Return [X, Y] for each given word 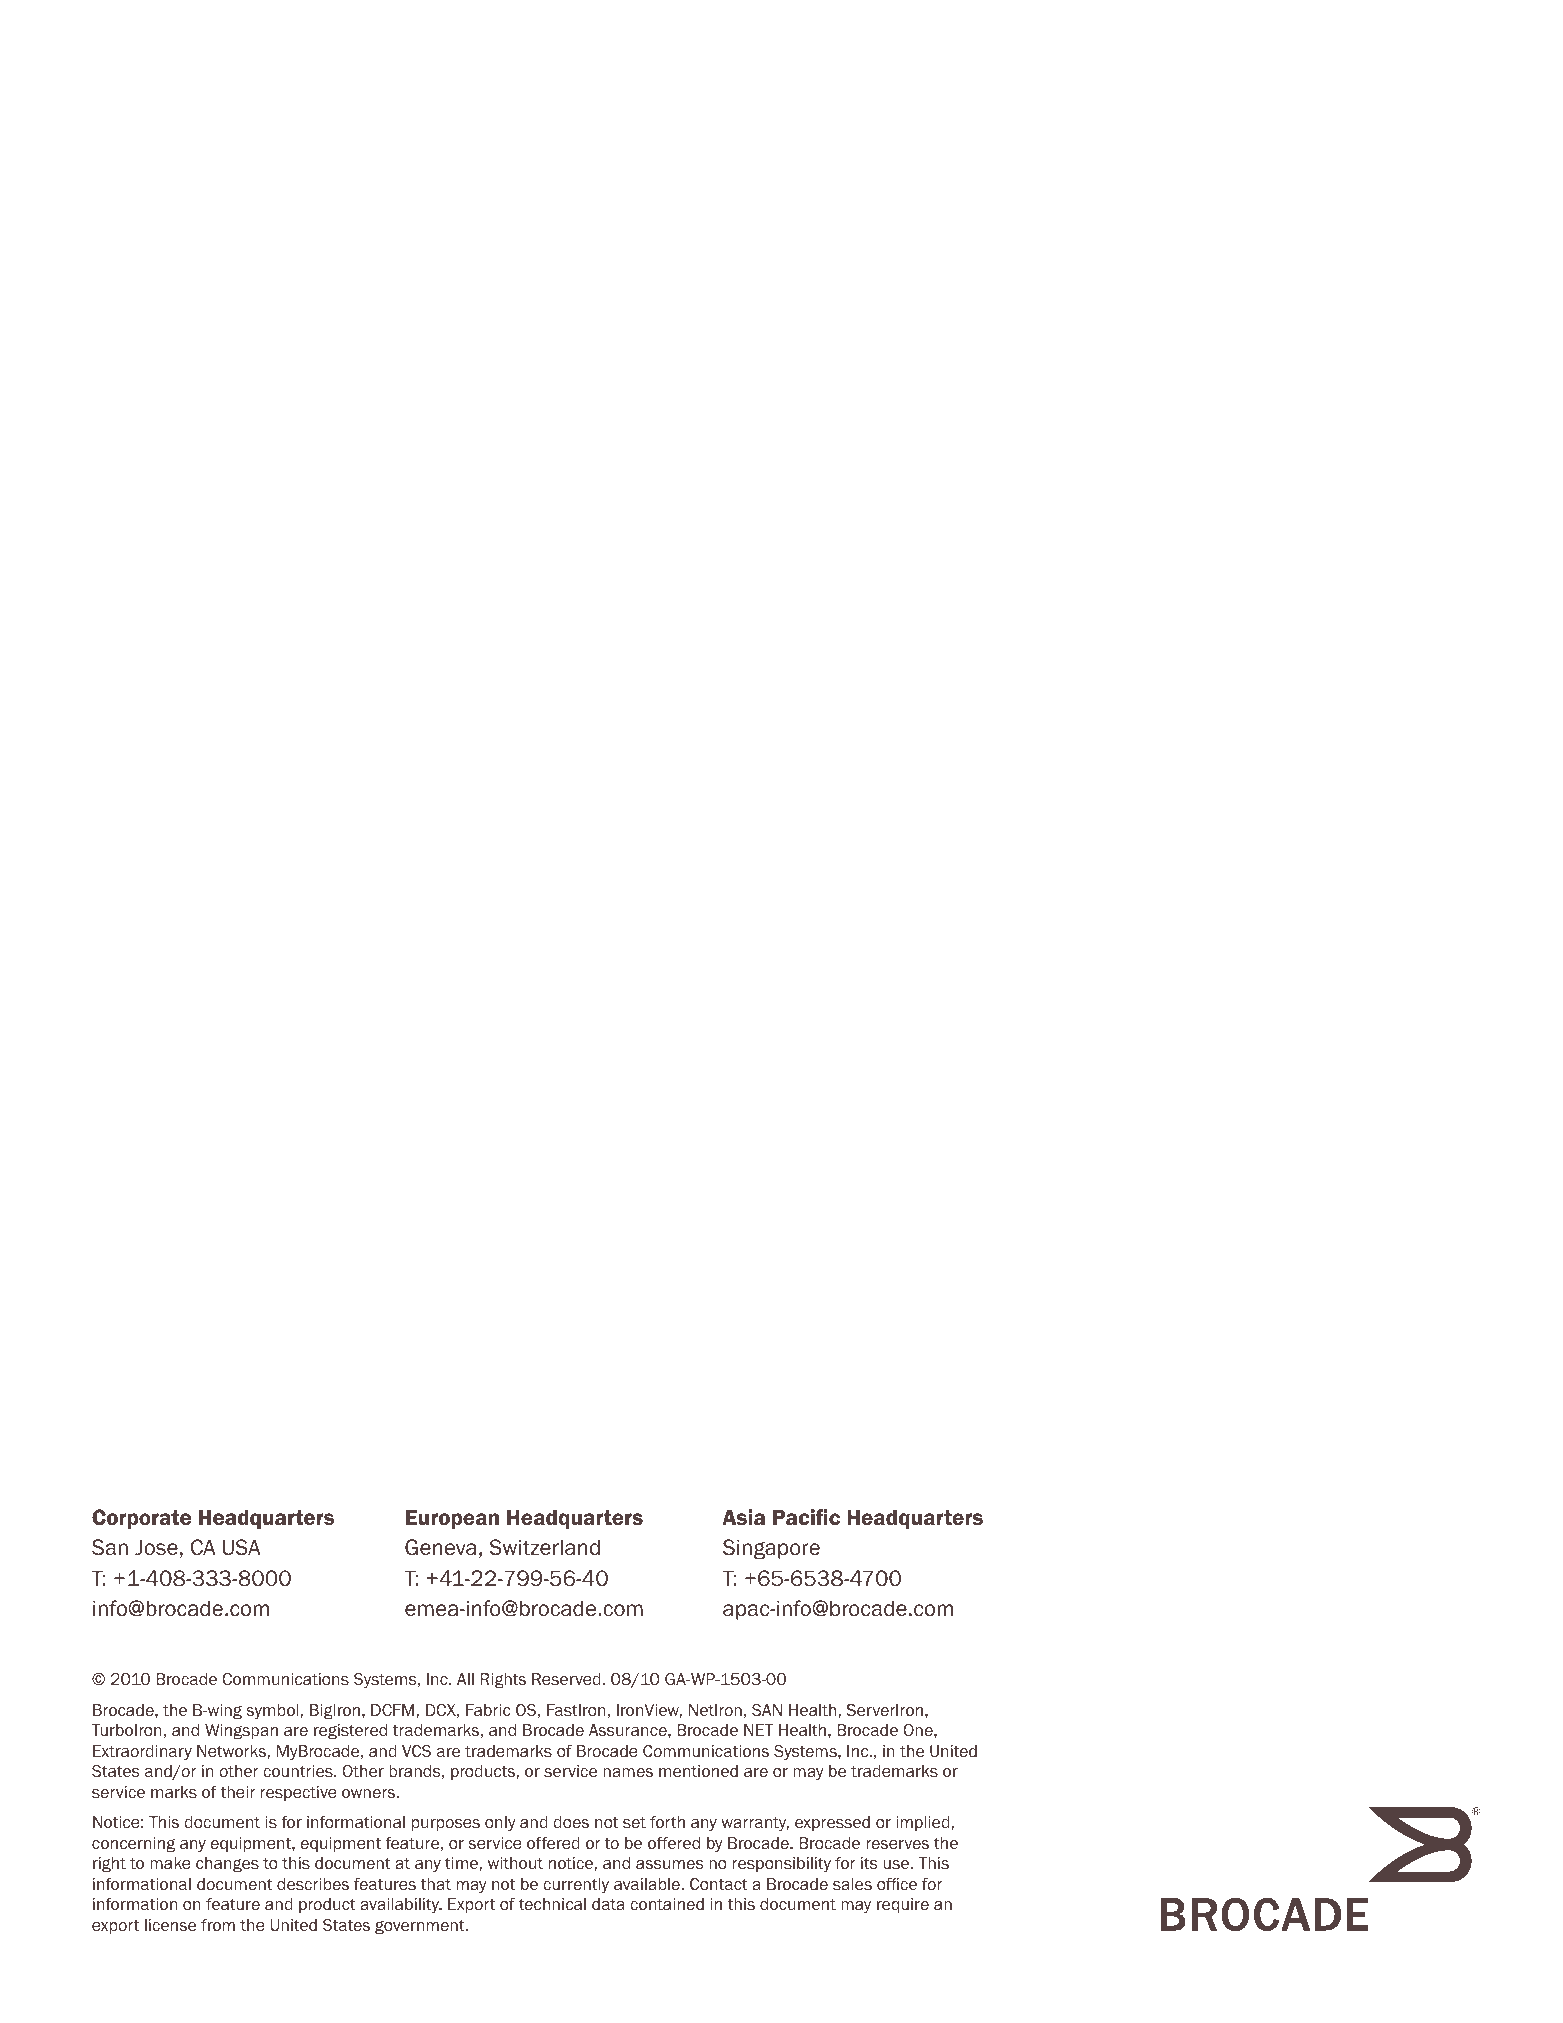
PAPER [215, 48]
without [515, 1863]
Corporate [141, 1519]
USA [242, 1547]
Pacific [806, 1517]
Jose [156, 1547]
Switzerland [544, 1547]
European [452, 1519]
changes [227, 1865]
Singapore [771, 1549]
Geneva [440, 1547]
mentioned [698, 1771]
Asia [743, 1517]
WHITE [130, 48]
